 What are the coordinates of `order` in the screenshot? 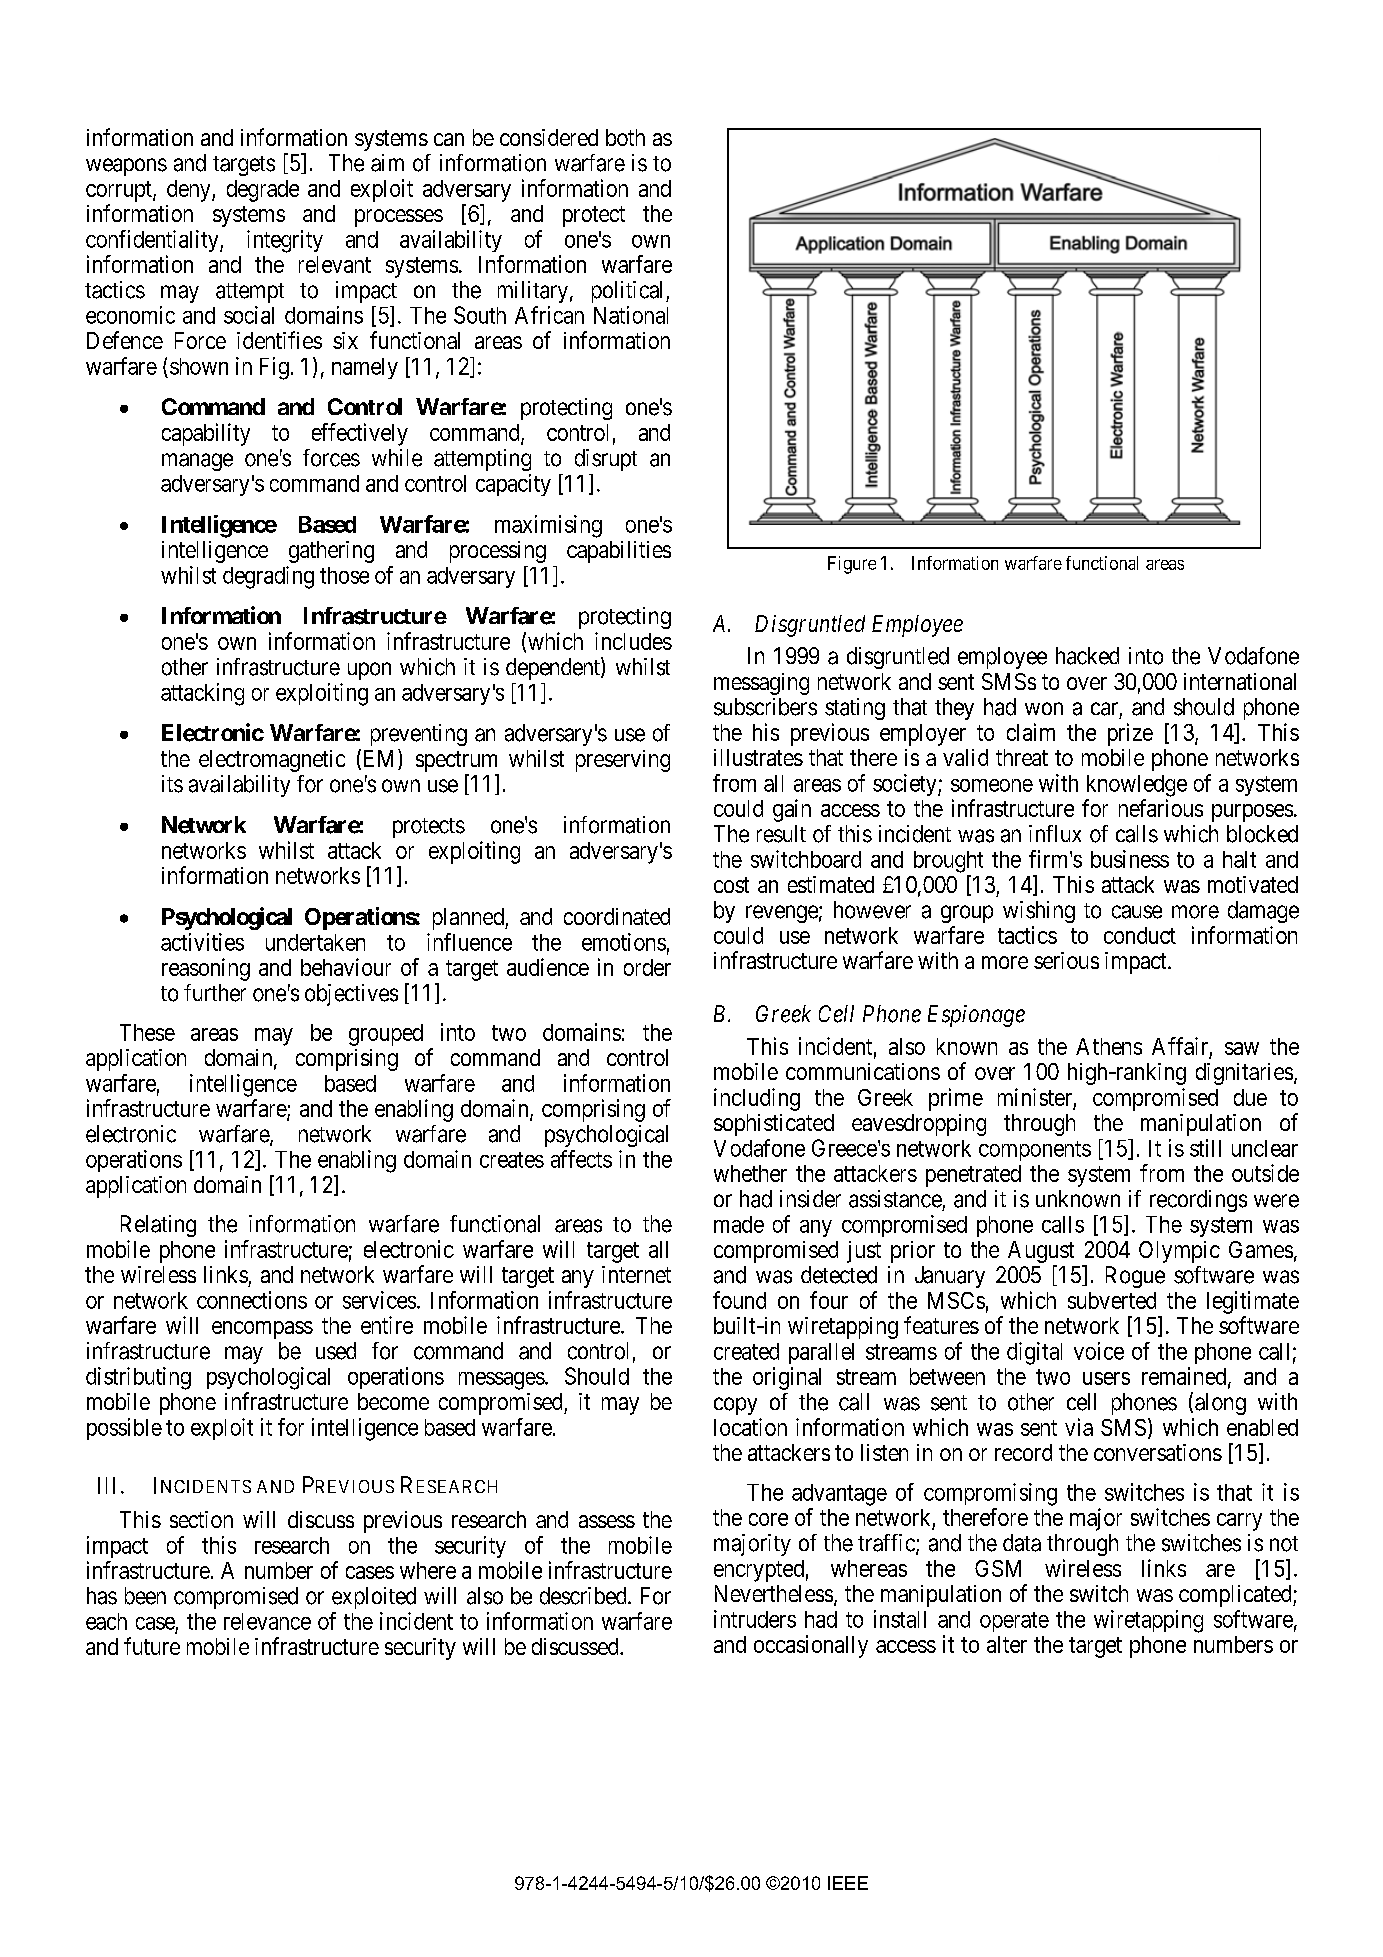 It's located at (647, 967).
